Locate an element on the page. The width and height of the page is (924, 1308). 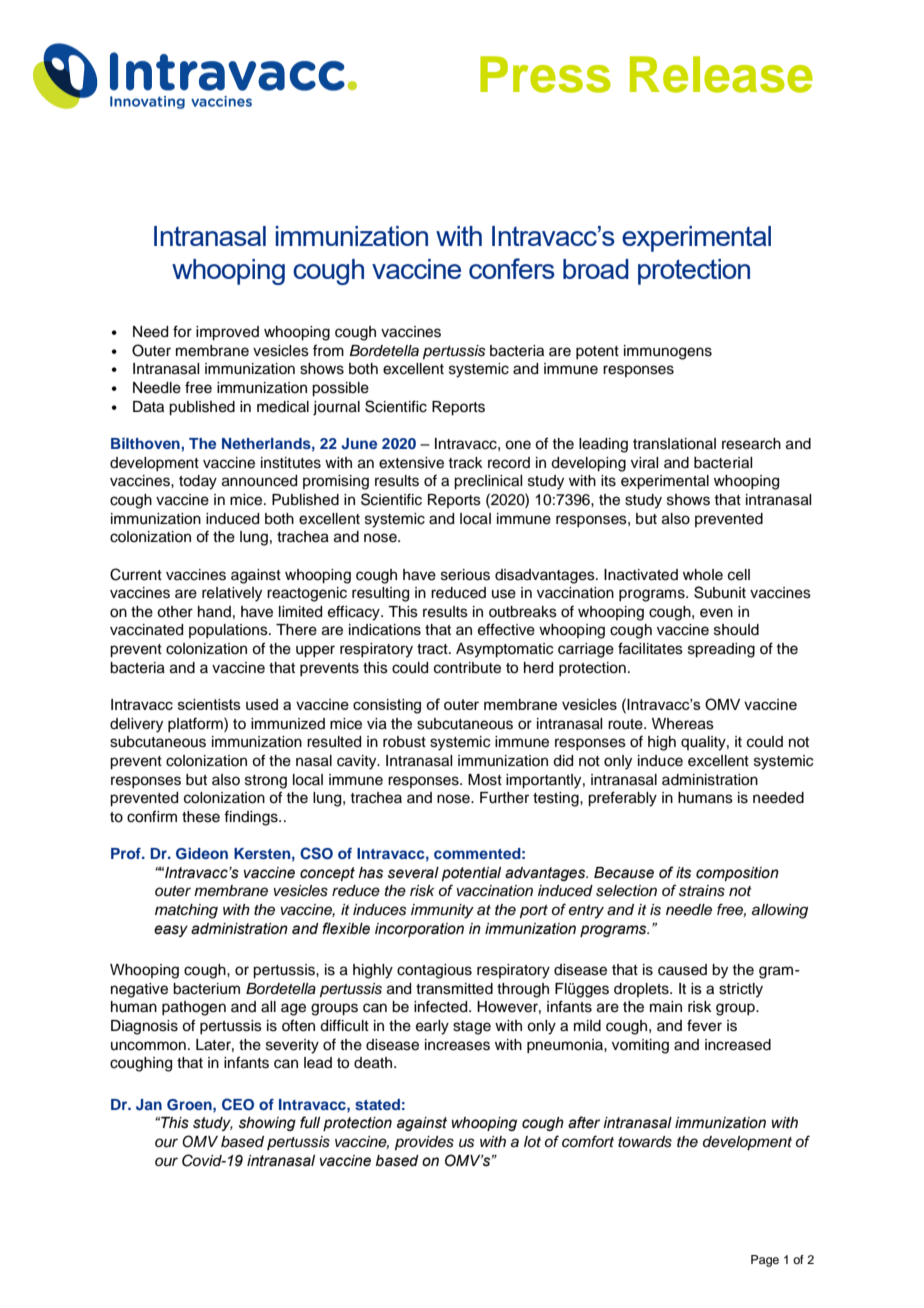
Data is located at coordinates (148, 407).
